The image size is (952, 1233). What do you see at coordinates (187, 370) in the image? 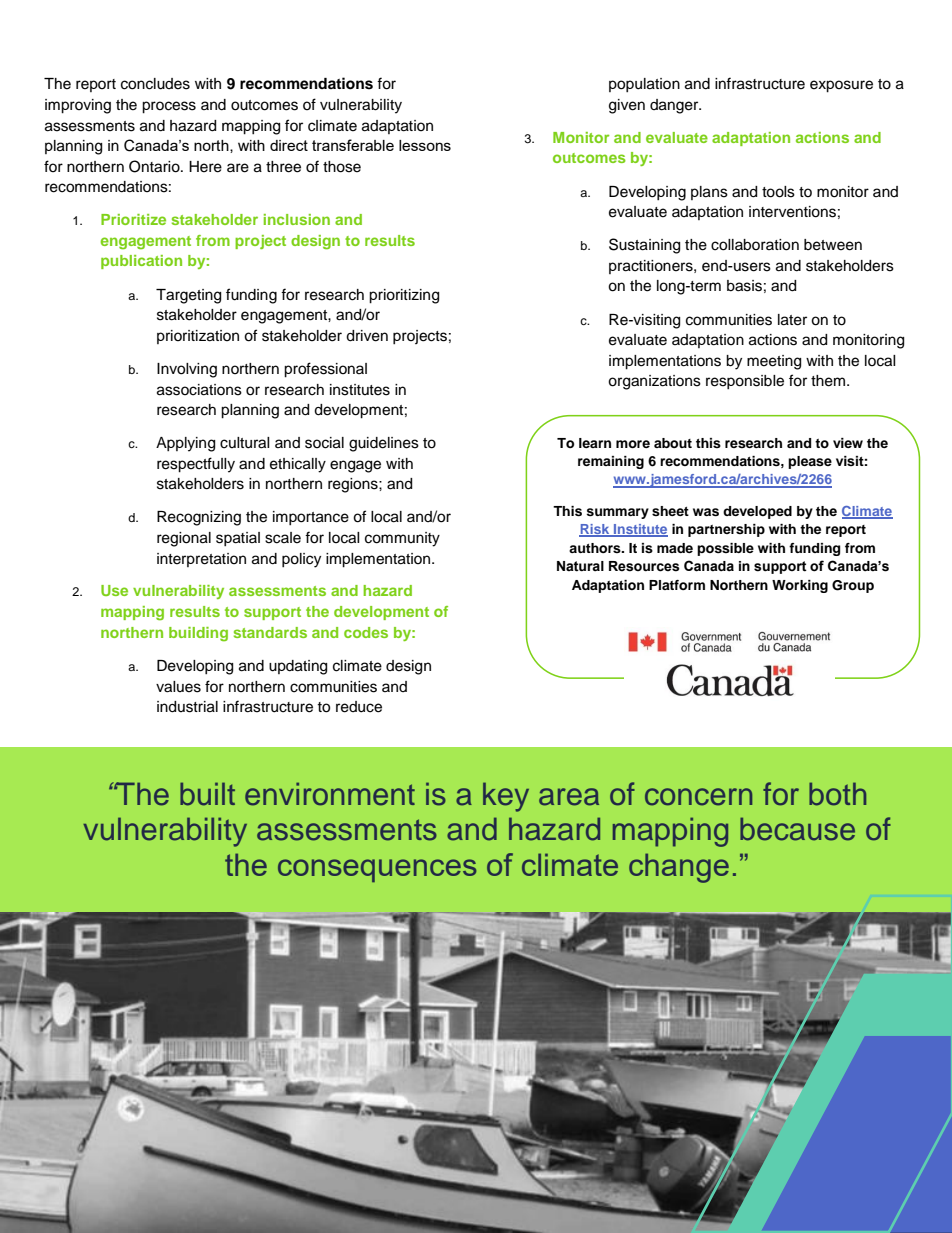
I see `Involving` at bounding box center [187, 370].
